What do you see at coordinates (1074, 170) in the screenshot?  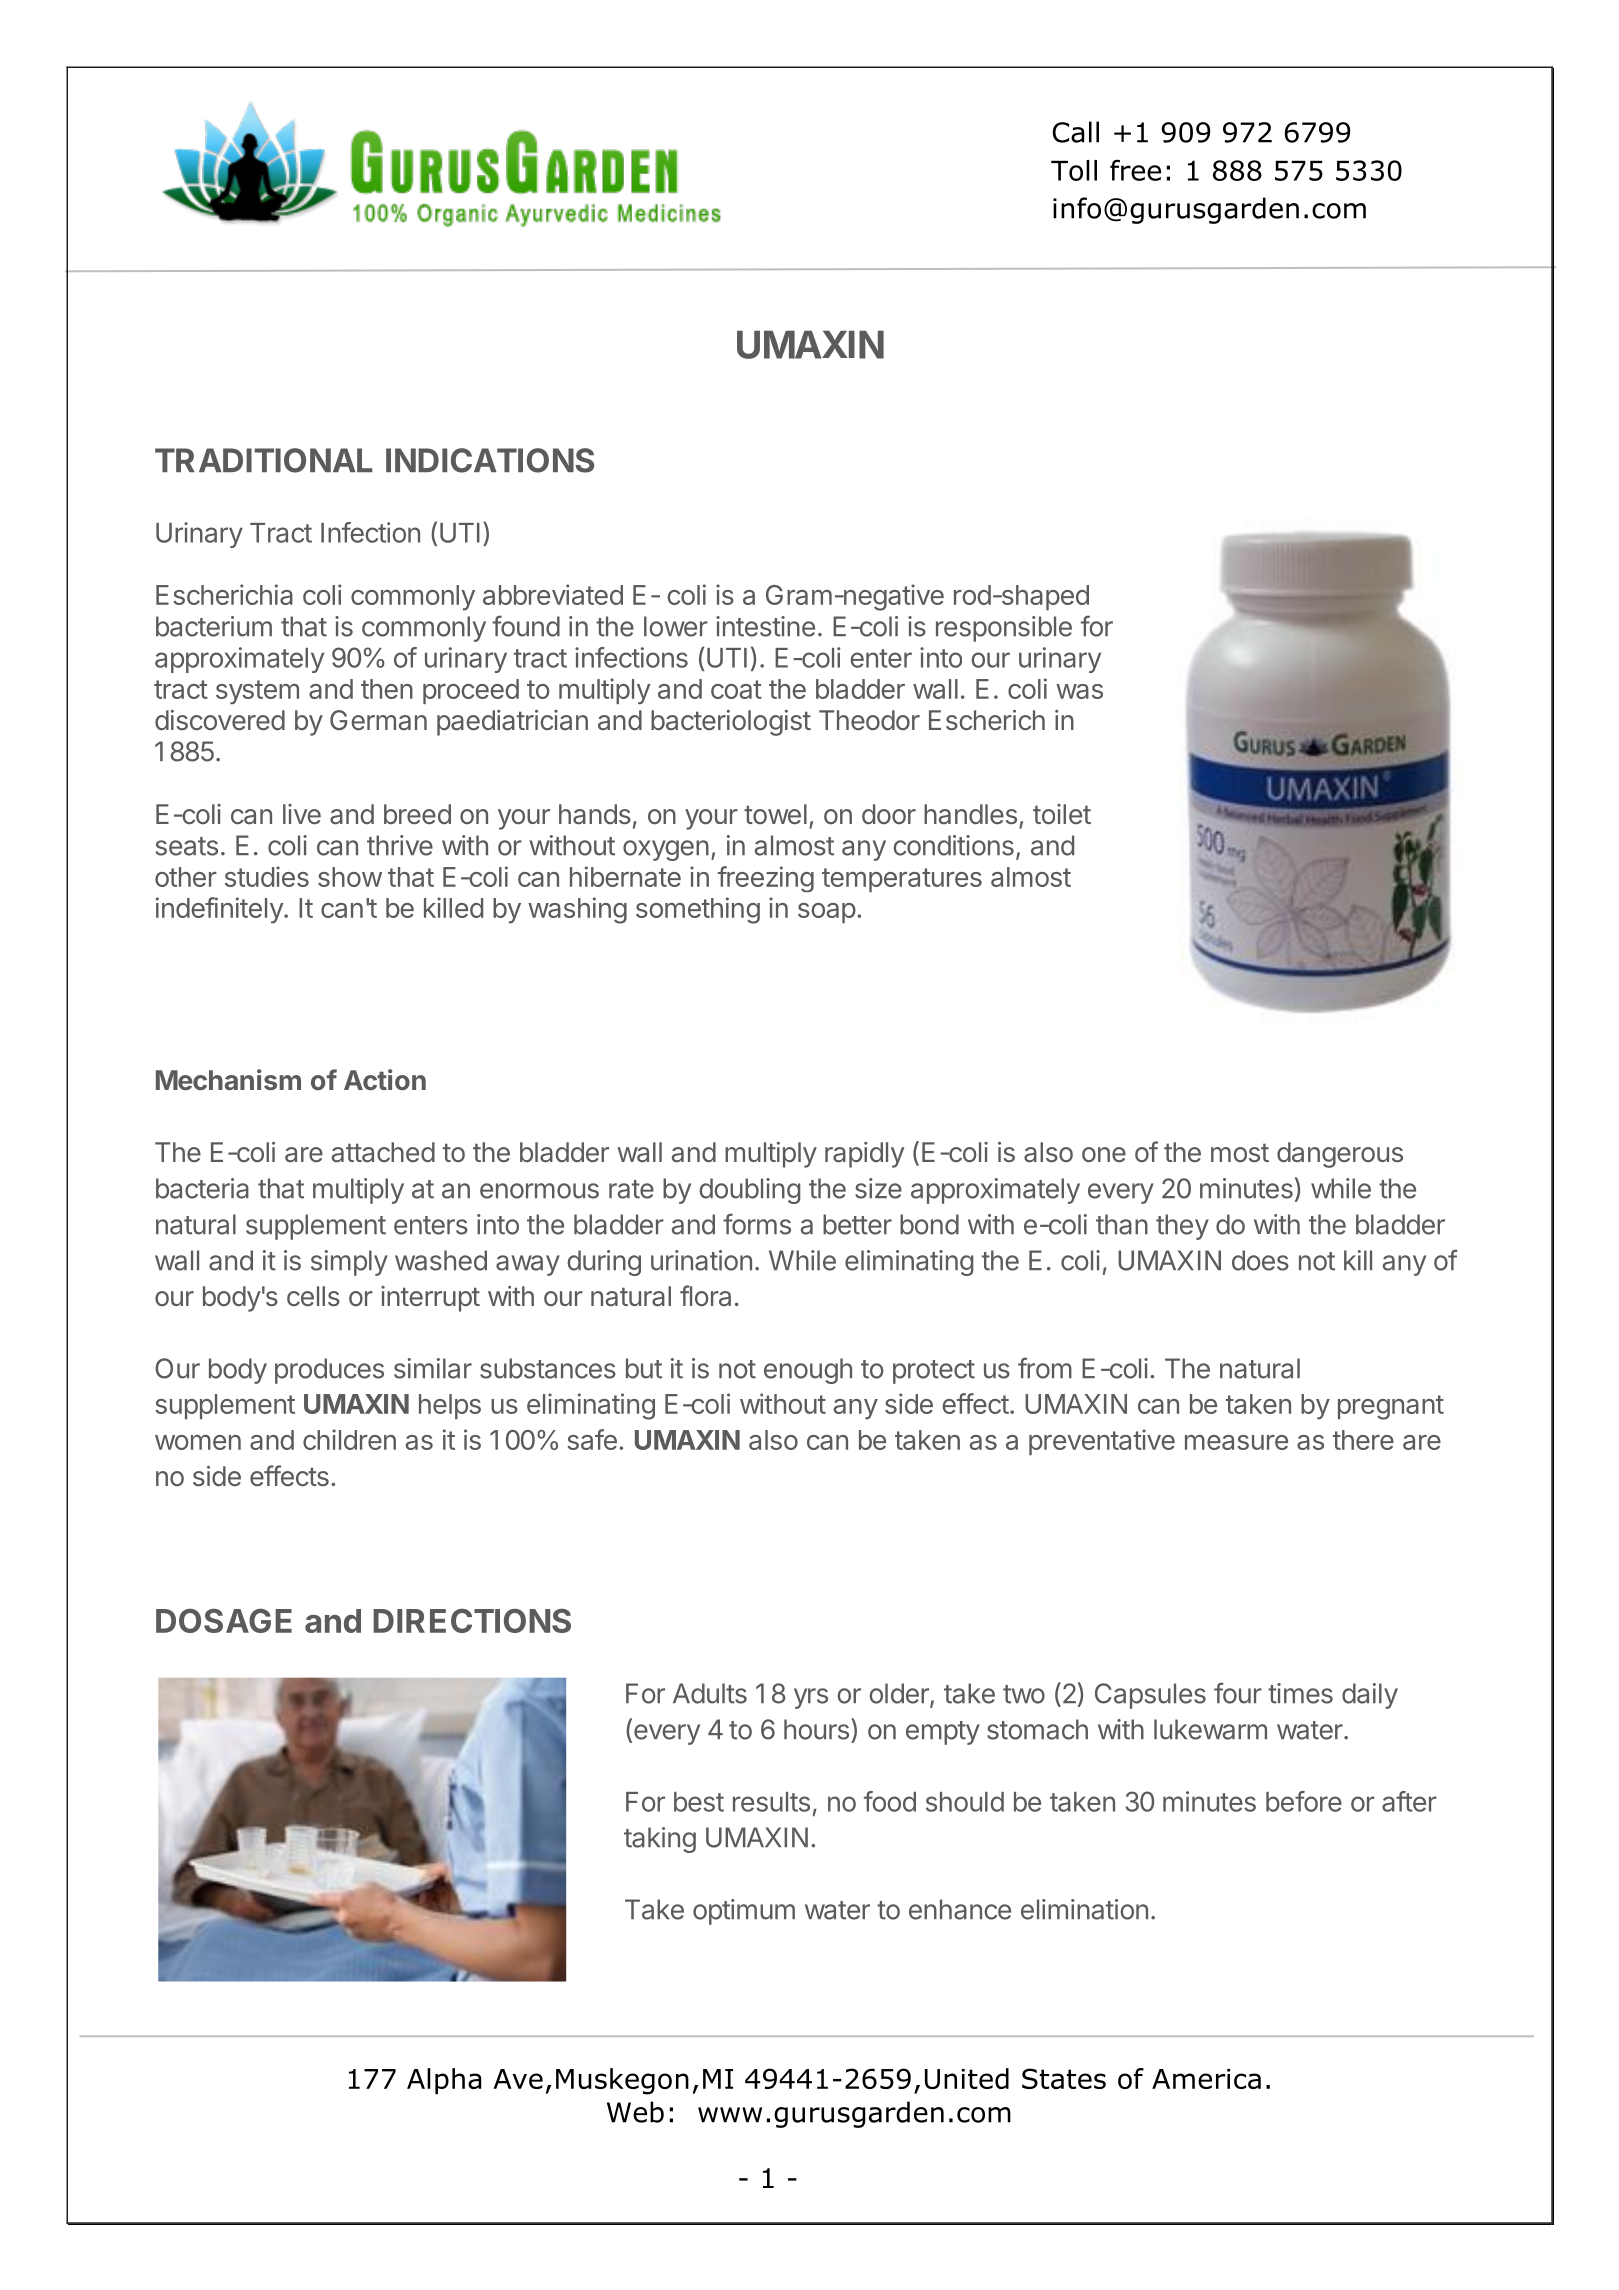 I see `Toll` at bounding box center [1074, 170].
